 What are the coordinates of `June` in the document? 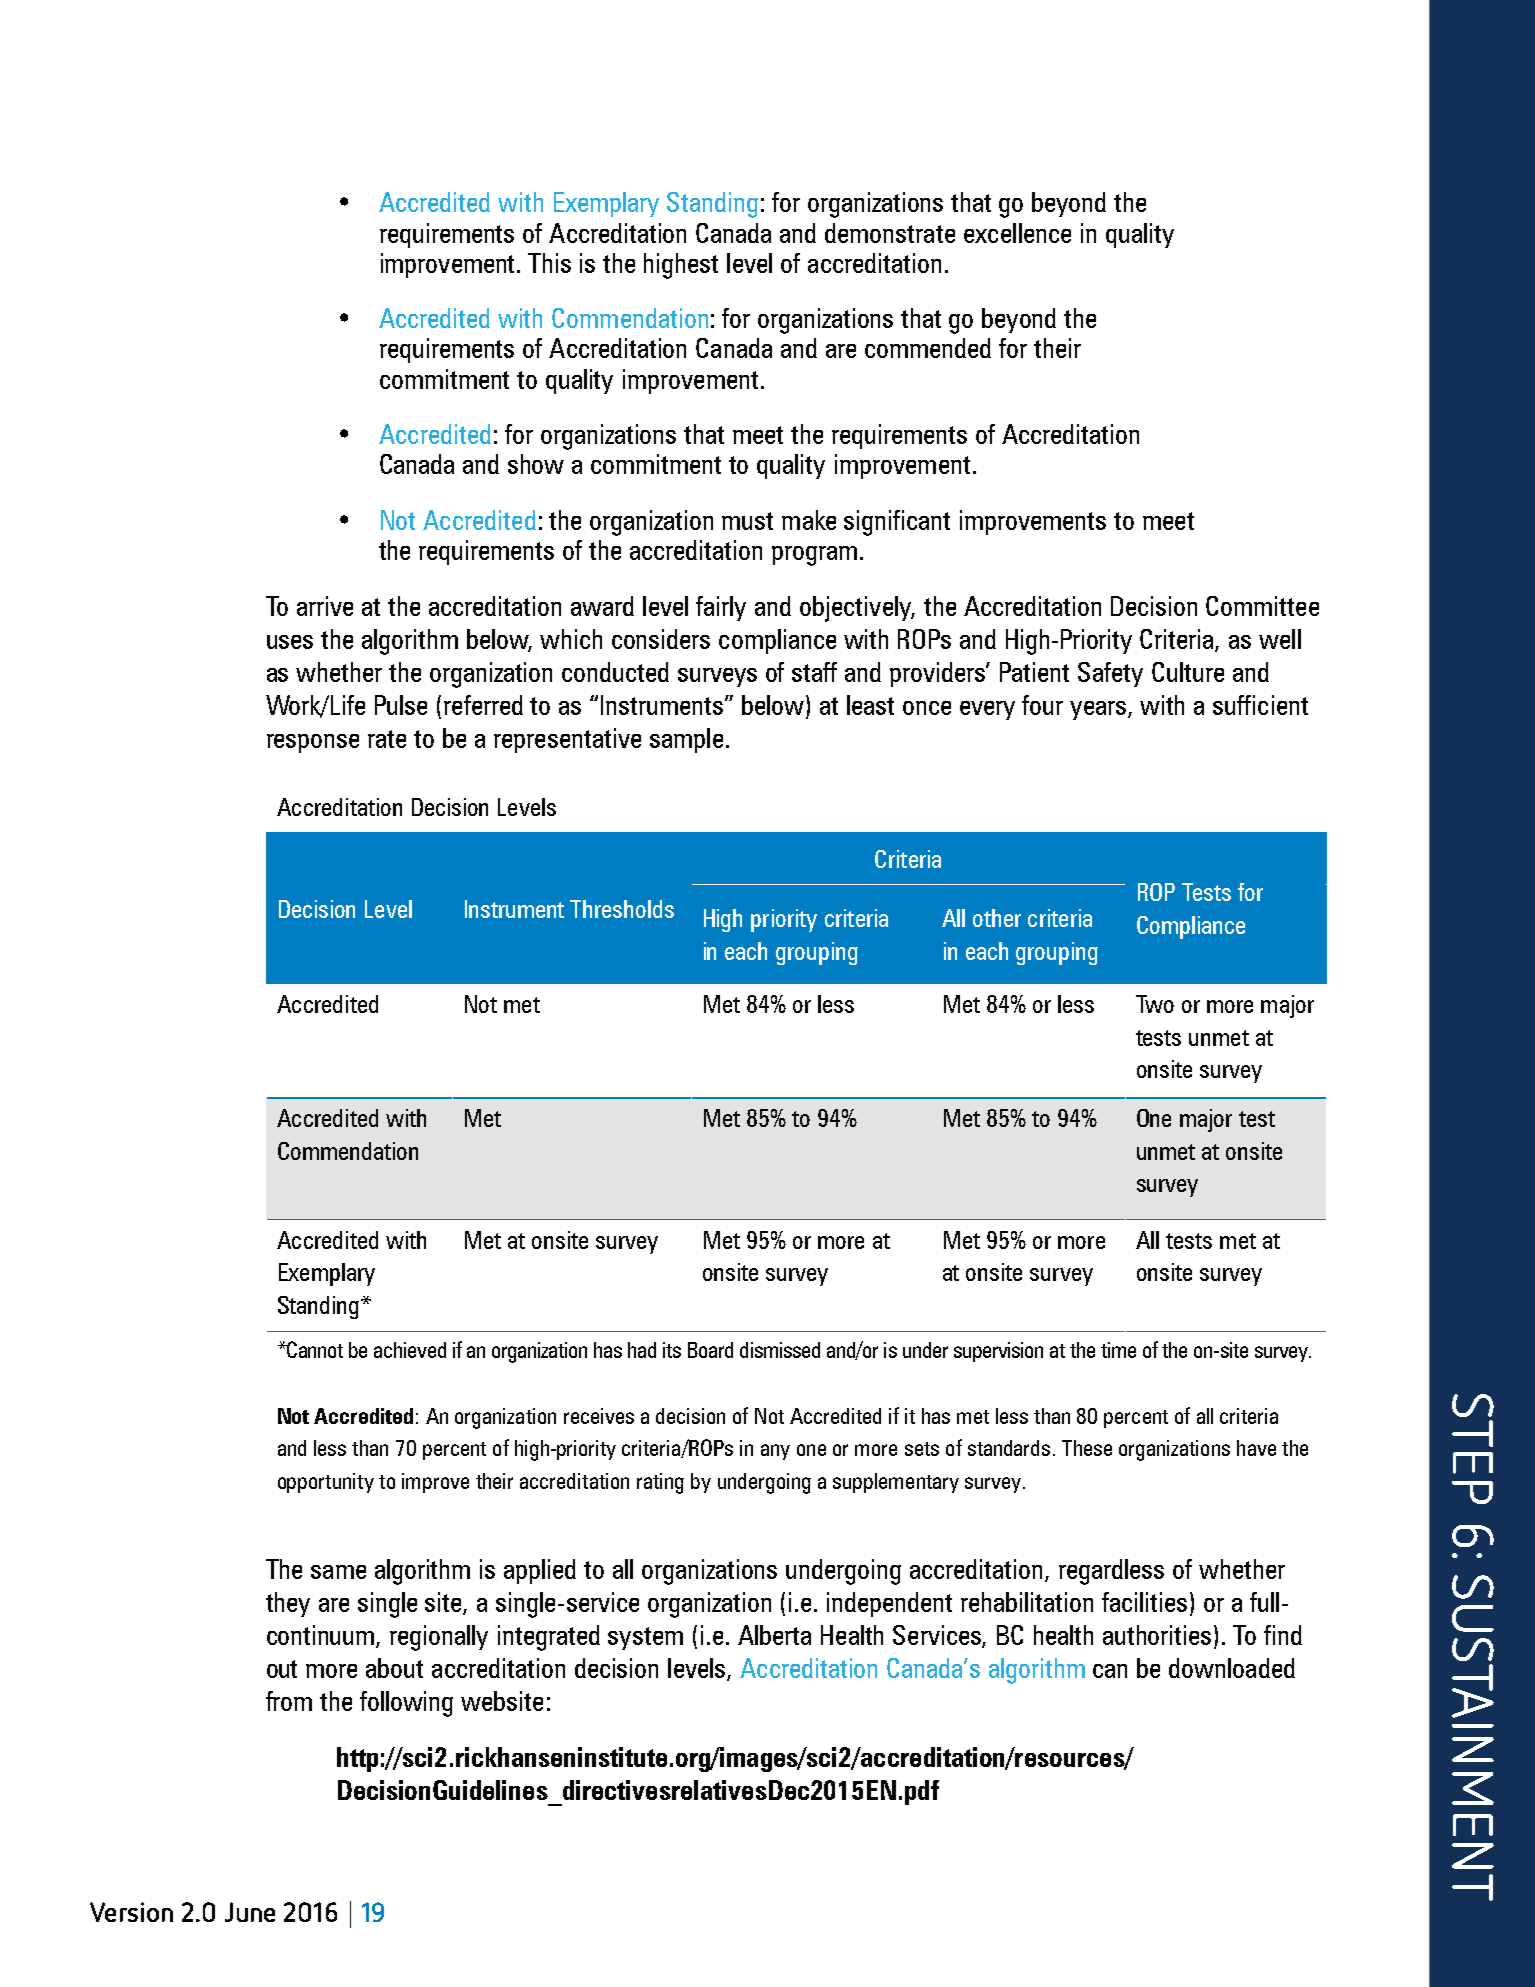 It's located at (250, 1912).
